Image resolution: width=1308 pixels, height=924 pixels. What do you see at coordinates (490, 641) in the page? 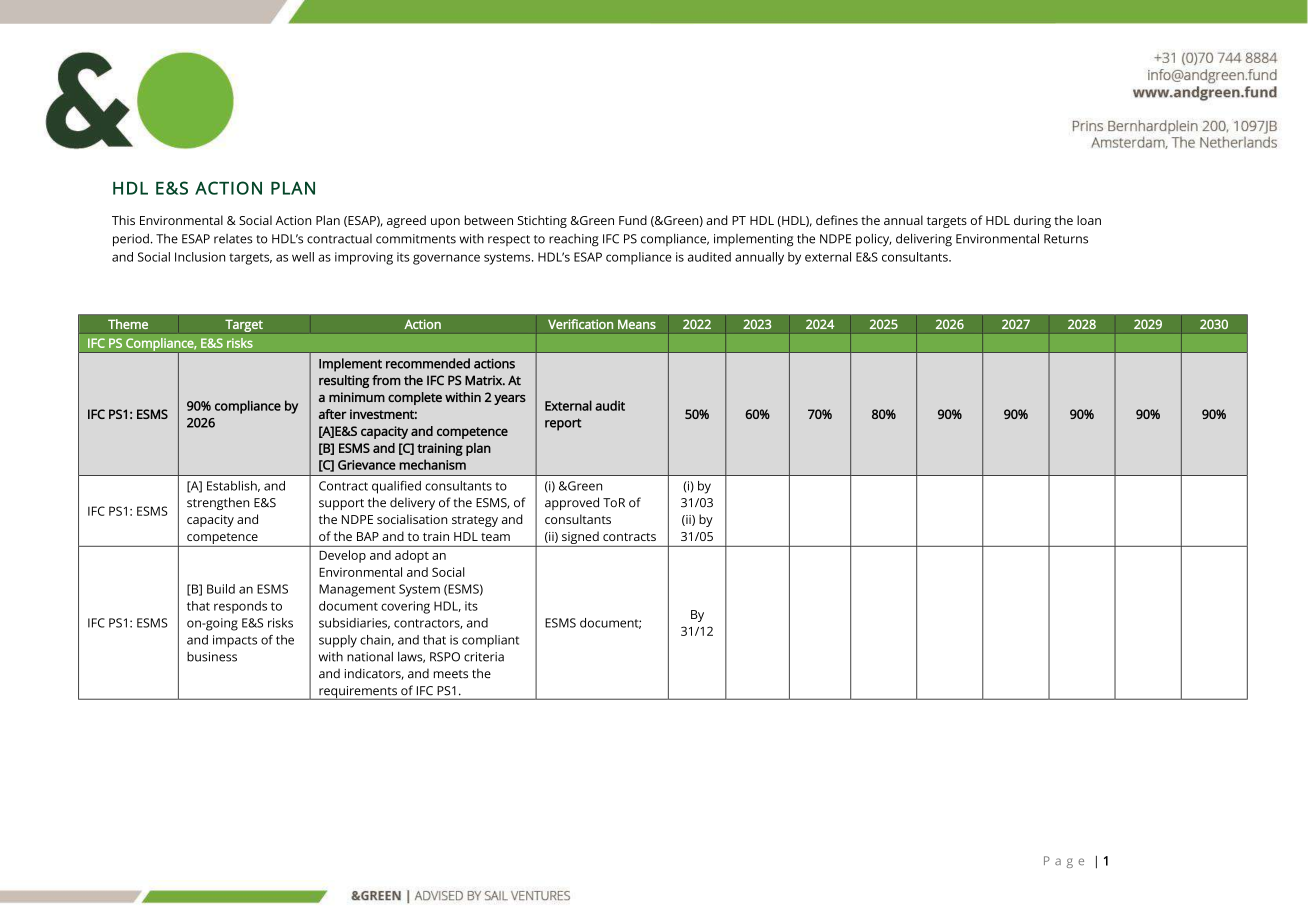
I see `compliant` at bounding box center [490, 641].
